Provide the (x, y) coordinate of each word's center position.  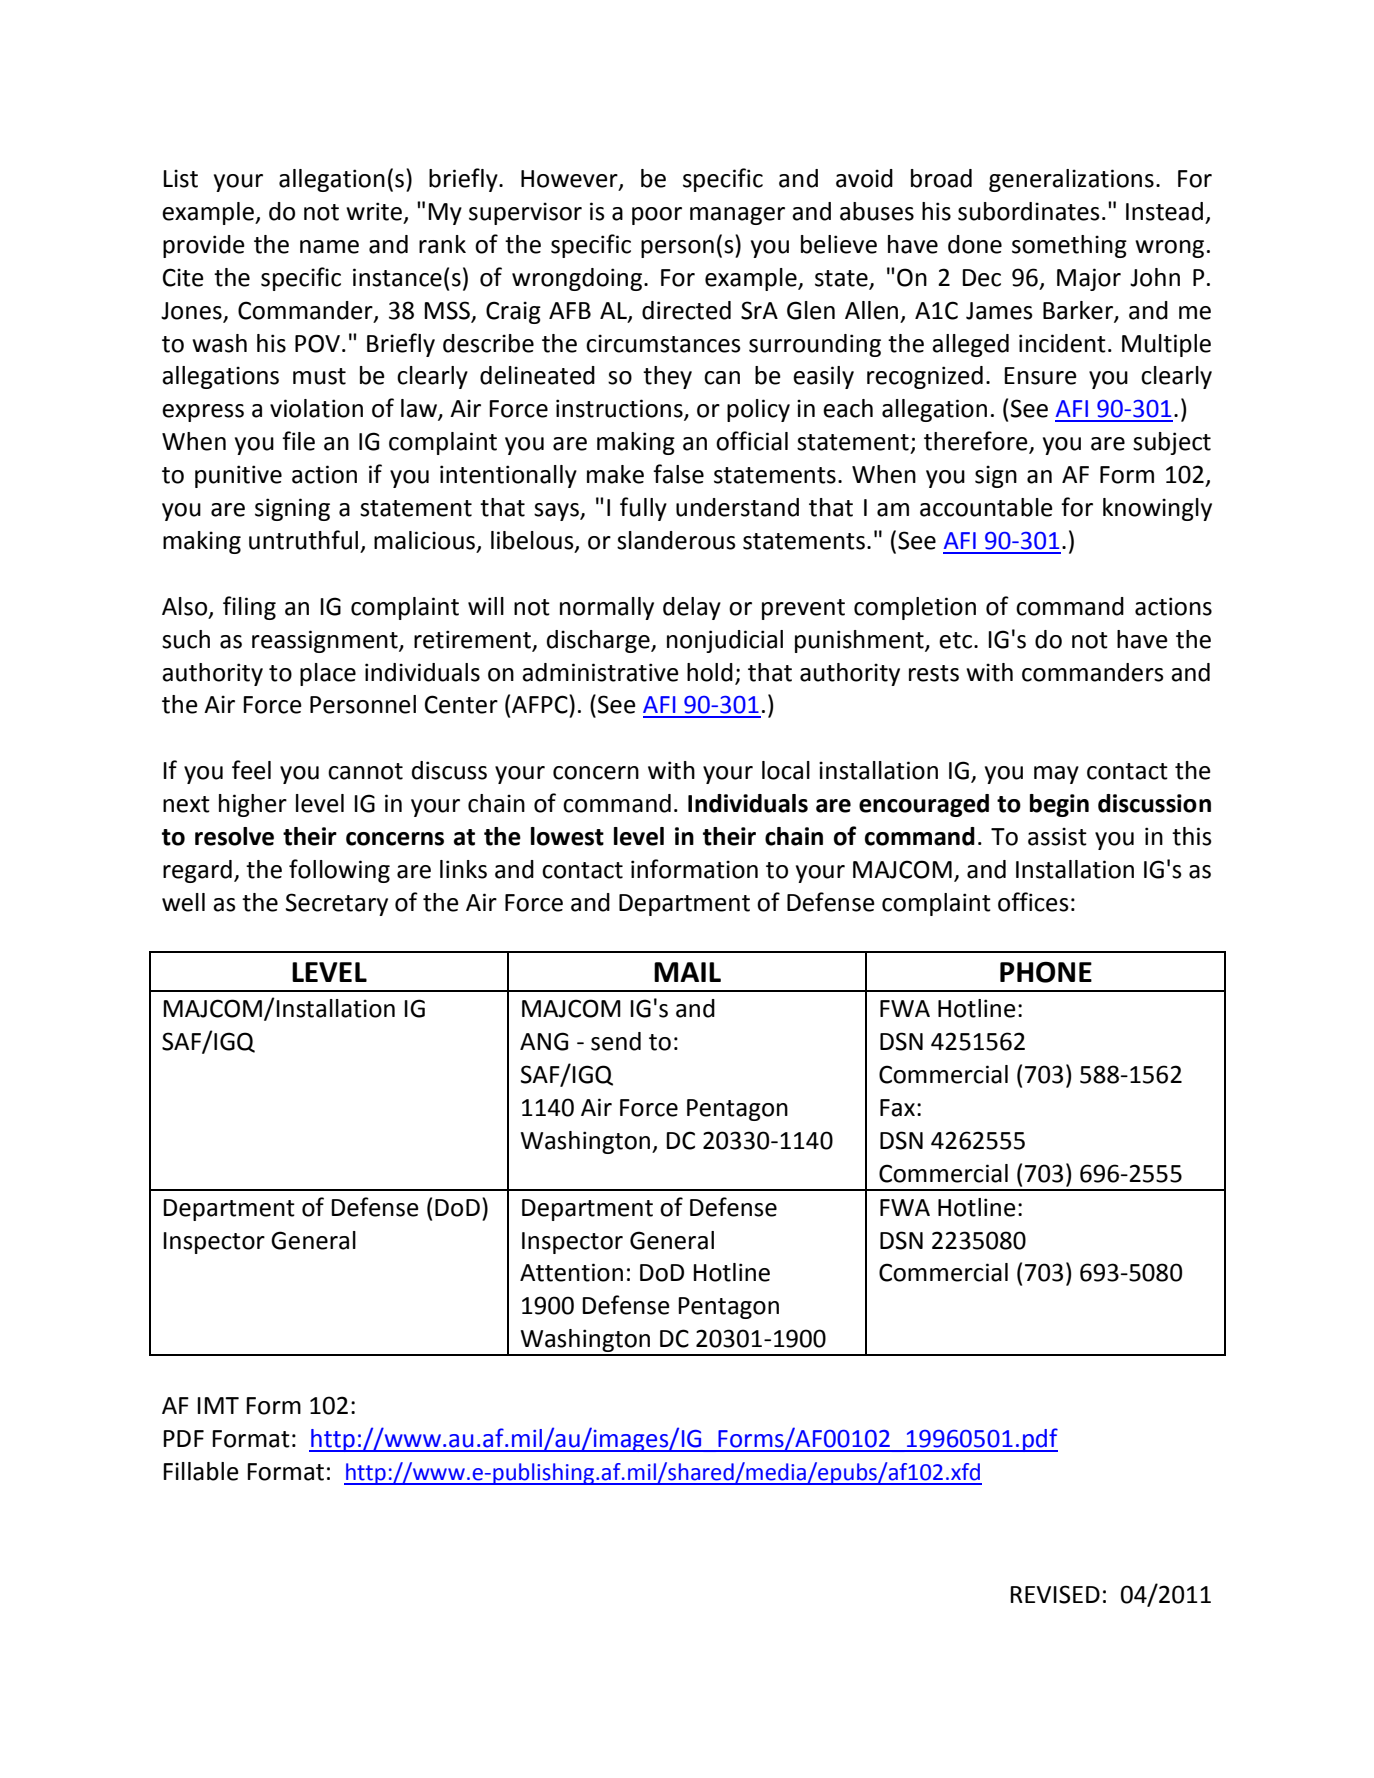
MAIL (687, 972)
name (329, 247)
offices (1033, 902)
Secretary (337, 904)
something (1069, 246)
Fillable (201, 1471)
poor (657, 216)
